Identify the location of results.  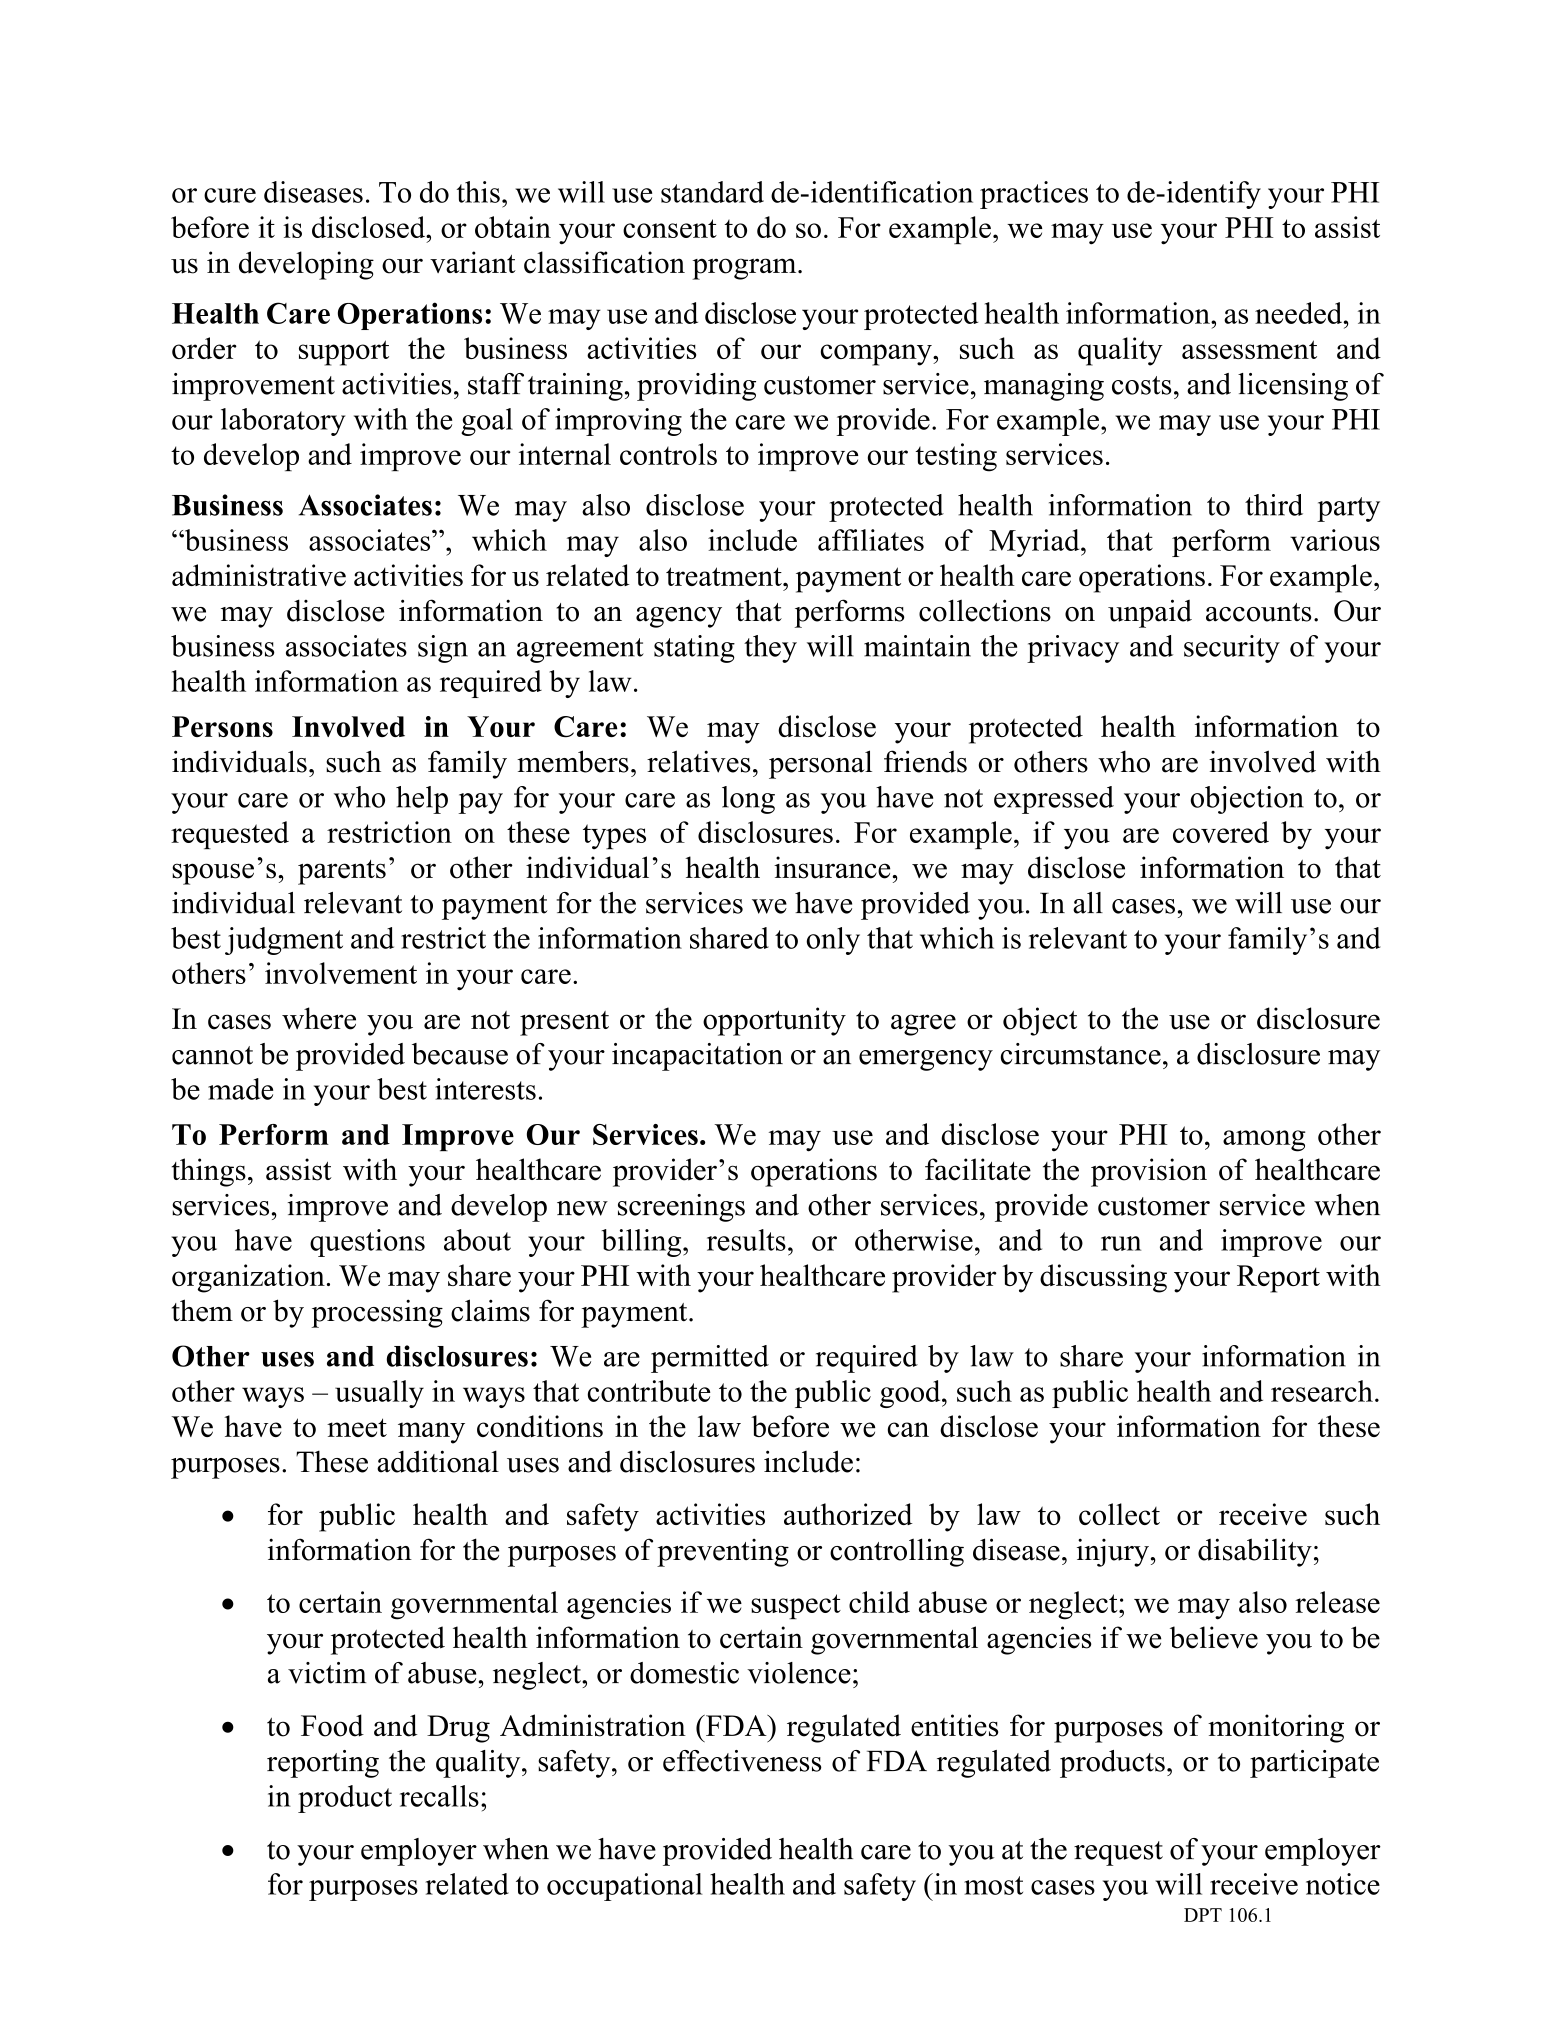
(746, 1240).
